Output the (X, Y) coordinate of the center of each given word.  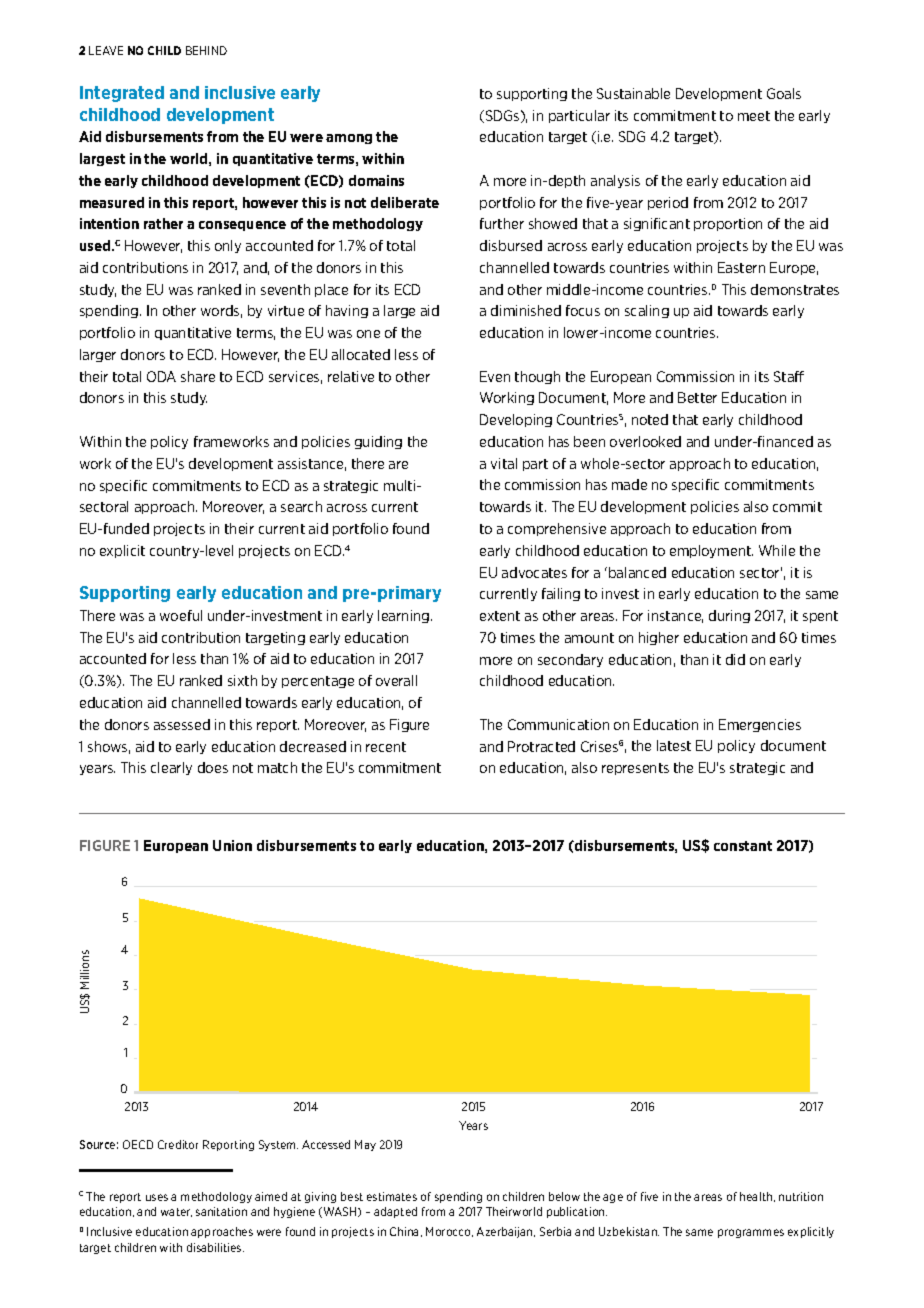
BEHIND (206, 50)
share (198, 376)
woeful (181, 615)
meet (754, 116)
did (735, 659)
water (176, 1212)
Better (697, 397)
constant (743, 846)
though (537, 377)
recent (386, 747)
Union (232, 845)
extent (500, 616)
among (349, 139)
